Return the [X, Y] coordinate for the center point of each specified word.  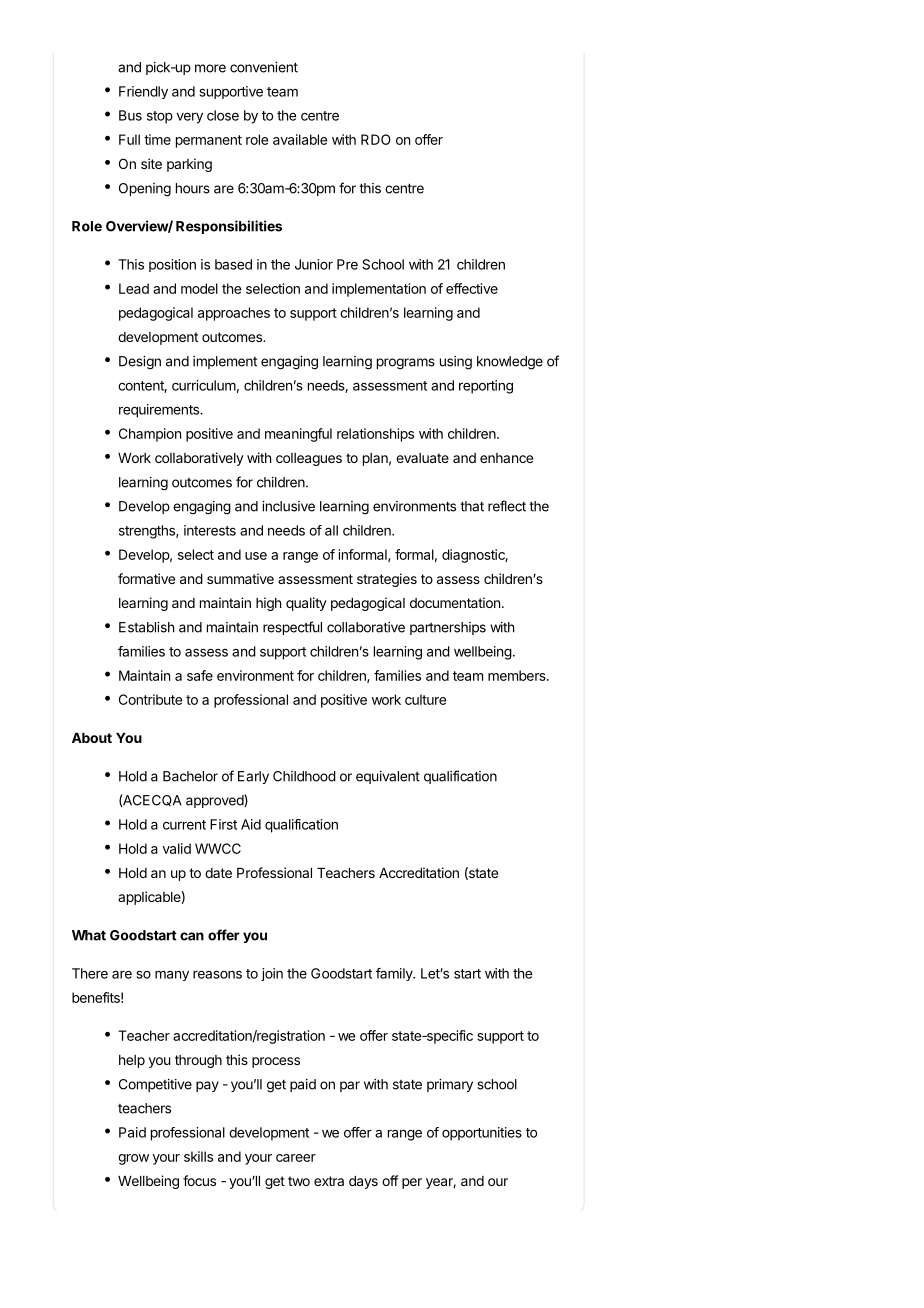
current [184, 825]
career [296, 1158]
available [300, 139]
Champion [150, 435]
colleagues [309, 459]
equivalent [388, 777]
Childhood [304, 776]
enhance [506, 458]
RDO [376, 139]
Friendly [143, 92]
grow [133, 1159]
